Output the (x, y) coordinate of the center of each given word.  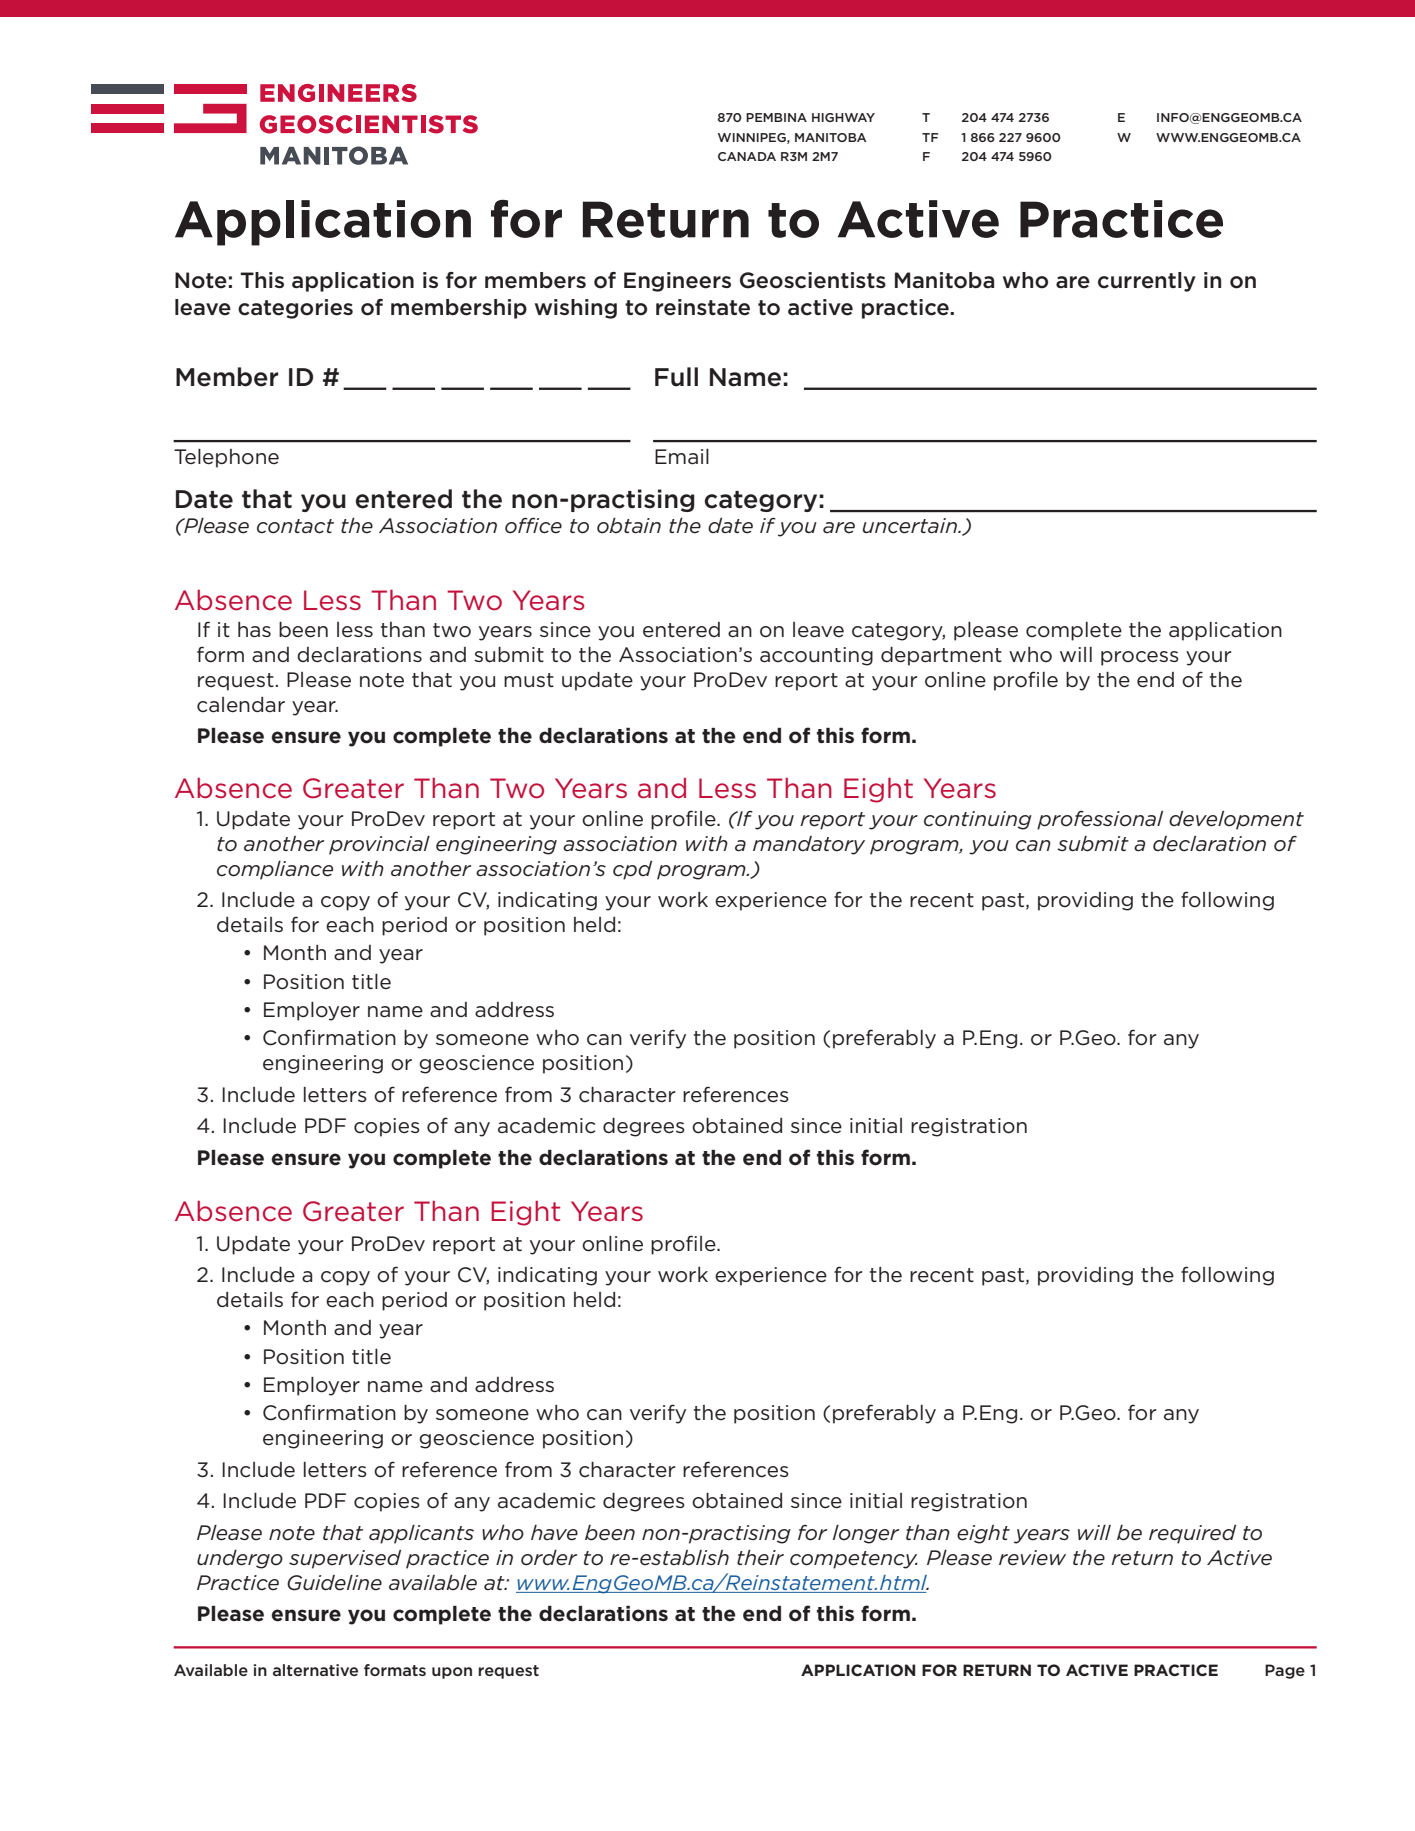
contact (295, 526)
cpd (632, 870)
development (1236, 820)
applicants (421, 1534)
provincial (379, 845)
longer (866, 1534)
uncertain (911, 526)
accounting (816, 656)
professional (1100, 820)
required (1192, 1534)
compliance (275, 870)
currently (1147, 282)
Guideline (334, 1583)
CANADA (747, 156)
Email (682, 457)
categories (295, 309)
